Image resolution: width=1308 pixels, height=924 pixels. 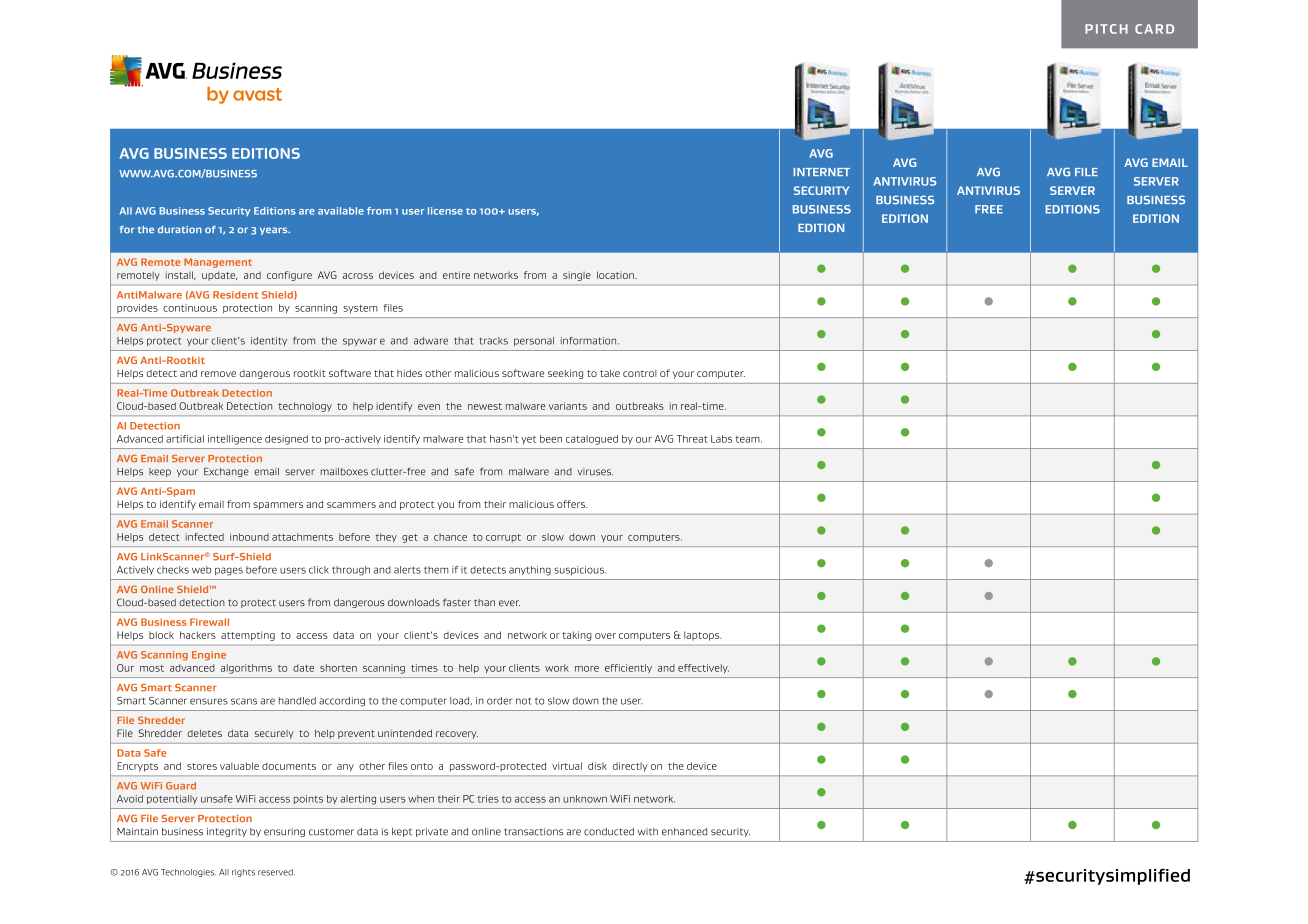 I want to click on attempting, so click(x=248, y=636).
